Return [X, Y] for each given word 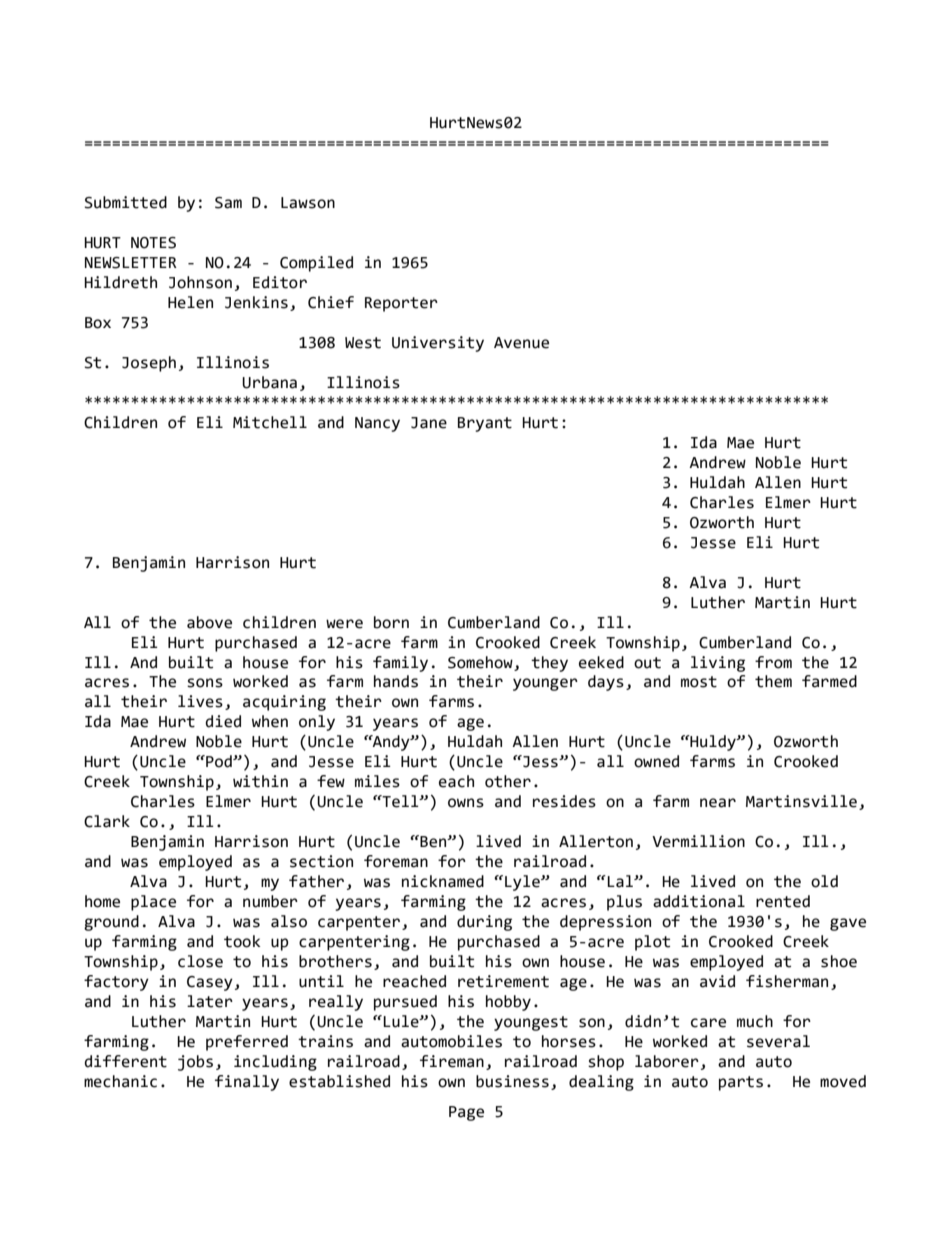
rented [783, 901]
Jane [429, 423]
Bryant [485, 424]
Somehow [480, 662]
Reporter [401, 304]
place [153, 903]
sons [205, 683]
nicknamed [443, 881]
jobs [195, 1063]
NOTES [153, 243]
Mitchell [270, 422]
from [773, 662]
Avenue [521, 343]
